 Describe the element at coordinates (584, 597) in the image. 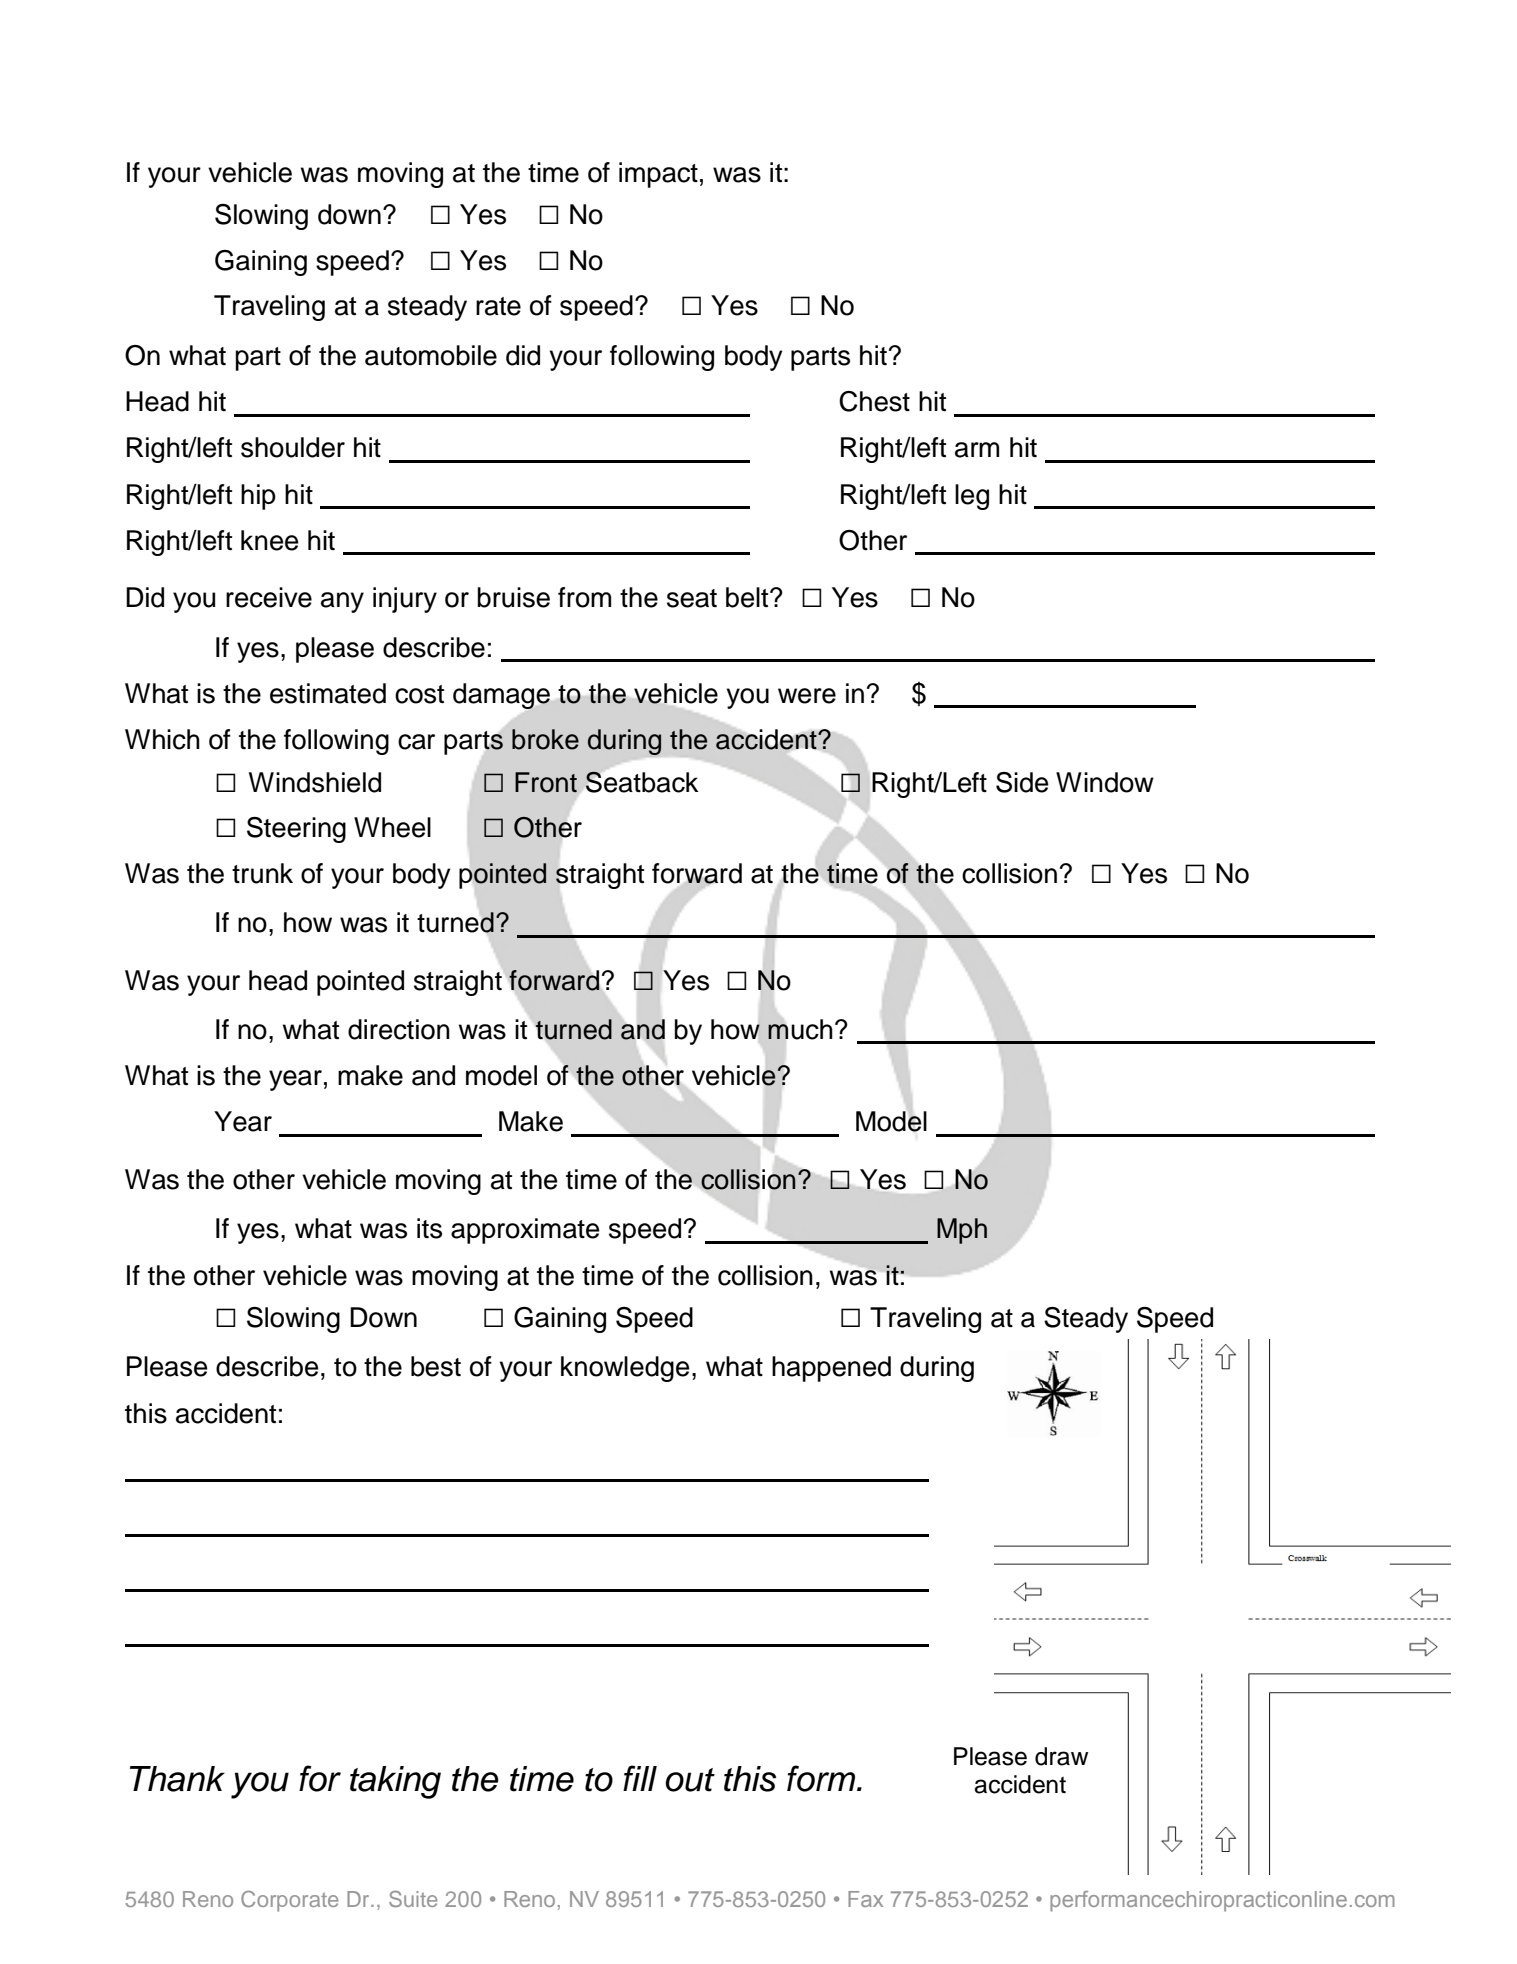

I see `from` at that location.
